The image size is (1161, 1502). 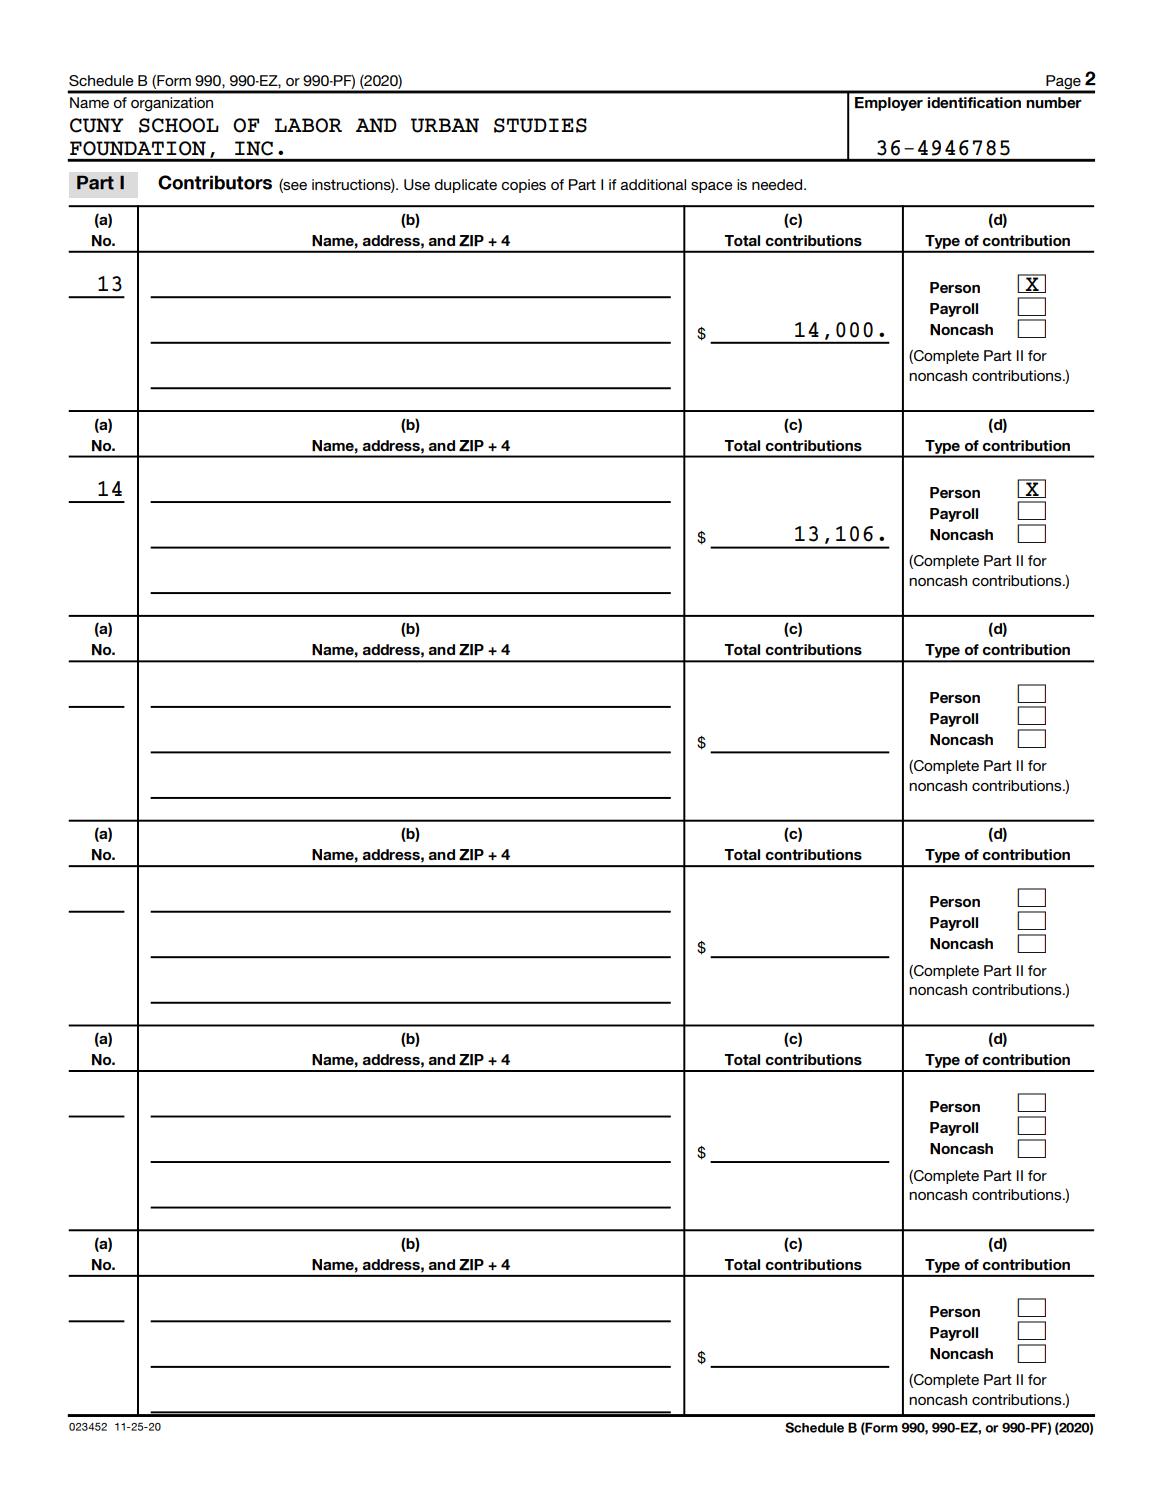 I want to click on Contributors, so click(x=215, y=182).
